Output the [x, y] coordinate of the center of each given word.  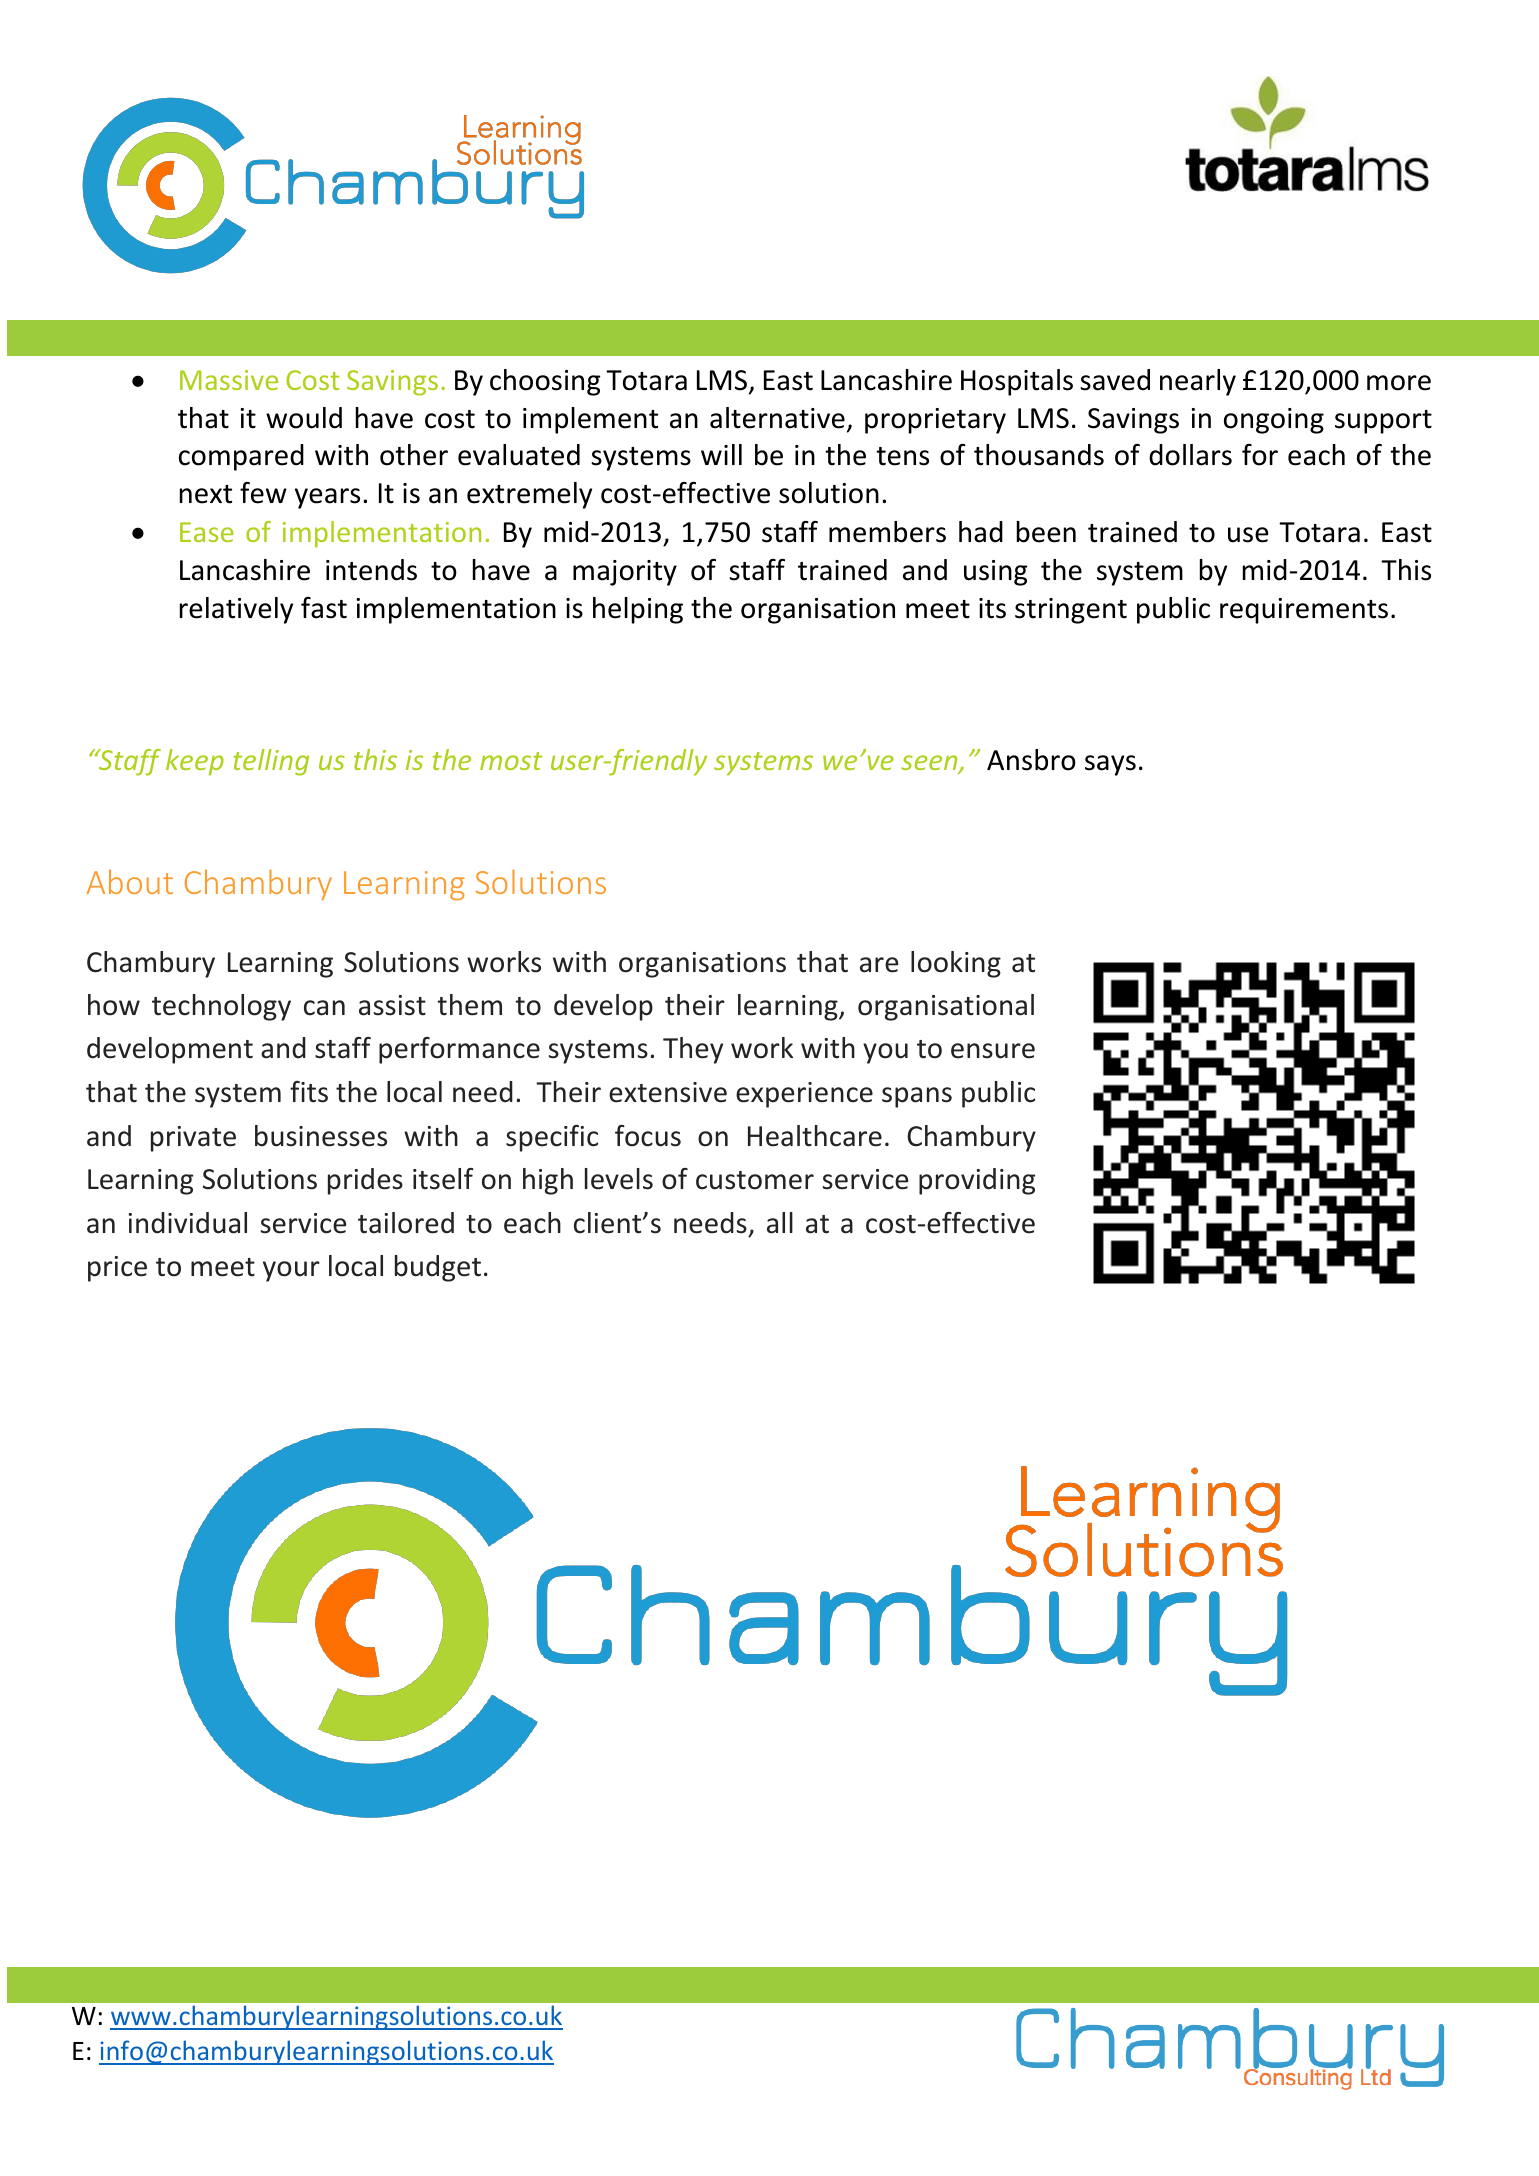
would [304, 418]
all [780, 1223]
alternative [777, 418]
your [291, 1271]
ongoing [1274, 421]
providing [977, 1181]
